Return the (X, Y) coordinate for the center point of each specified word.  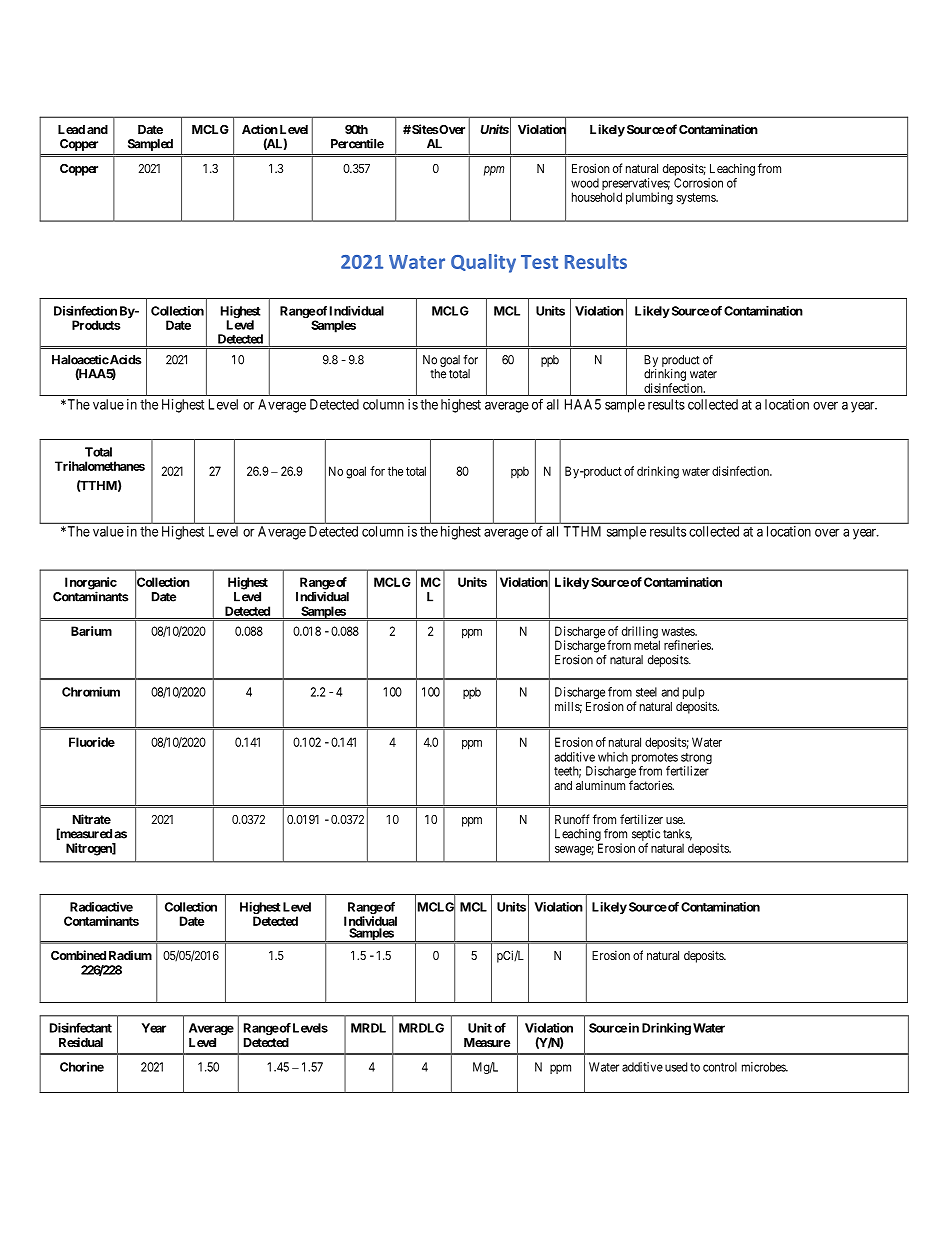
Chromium (91, 692)
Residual (81, 1042)
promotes (655, 760)
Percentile (357, 143)
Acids (125, 360)
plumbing (649, 198)
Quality (483, 263)
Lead (71, 129)
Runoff (572, 819)
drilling (641, 633)
